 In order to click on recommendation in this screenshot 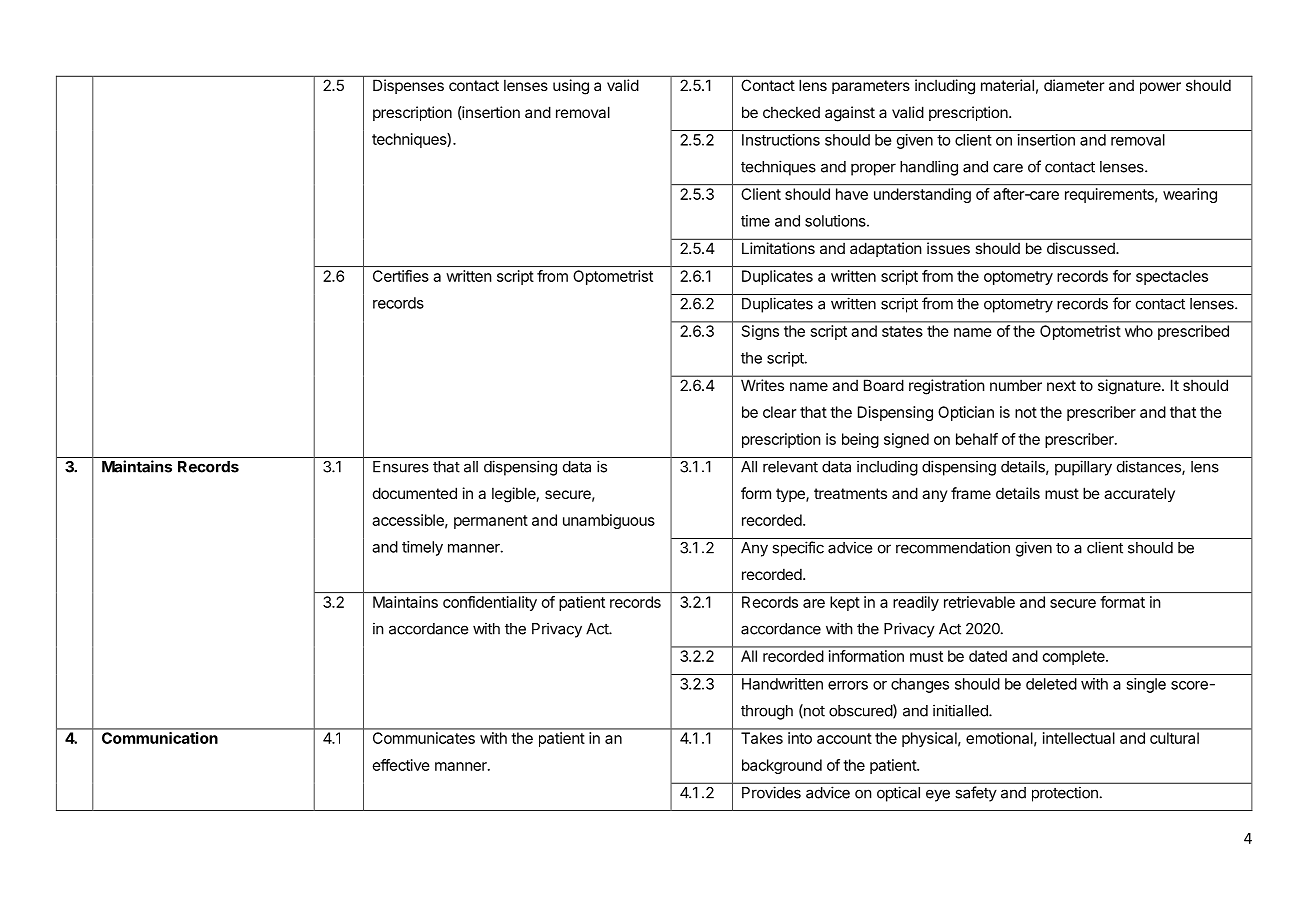, I will do `click(953, 547)`.
